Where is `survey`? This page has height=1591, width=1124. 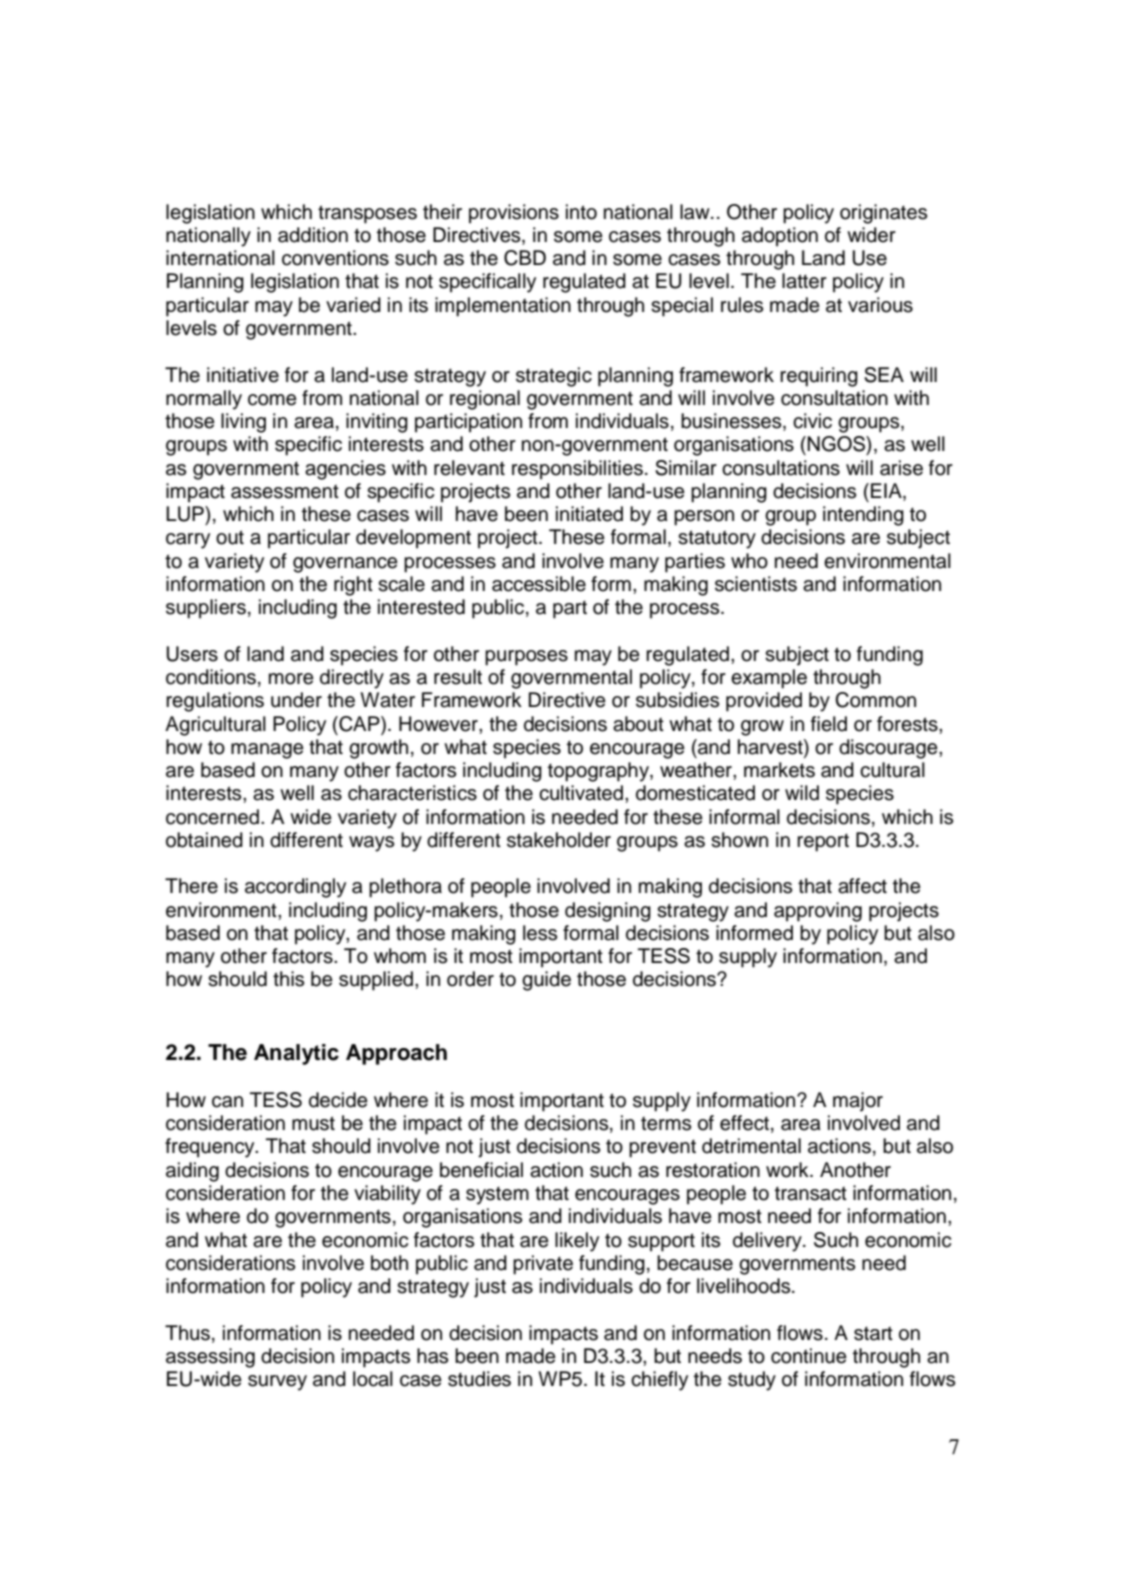 survey is located at coordinates (277, 1383).
